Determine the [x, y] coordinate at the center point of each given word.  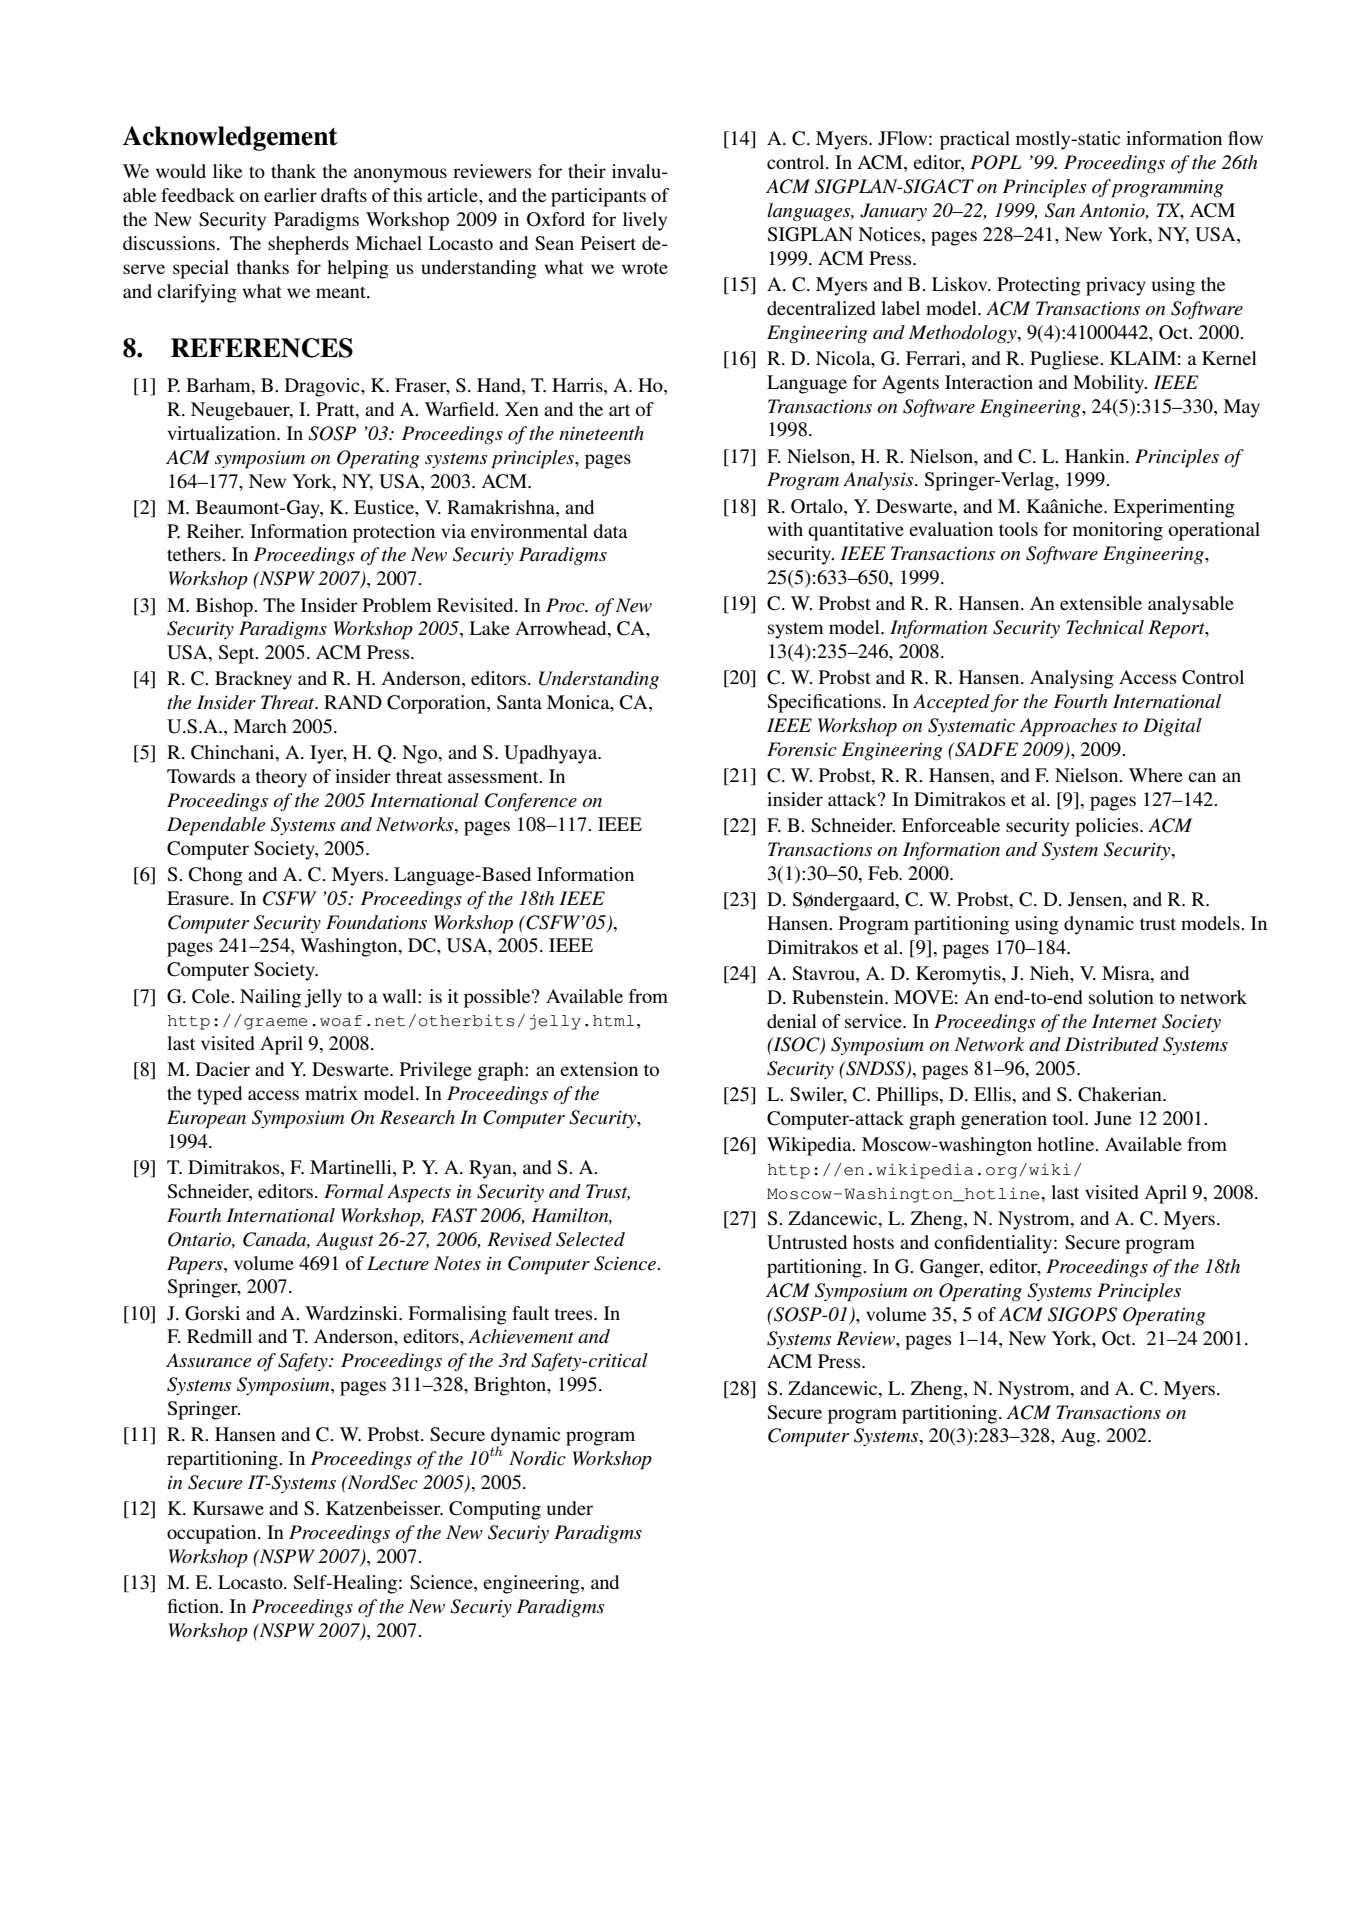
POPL [996, 162]
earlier [290, 195]
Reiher [215, 531]
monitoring [1118, 531]
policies [1108, 827]
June [1112, 1118]
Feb [884, 873]
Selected [590, 1239]
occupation [213, 1534]
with [785, 529]
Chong [216, 876]
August [345, 1241]
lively [645, 221]
